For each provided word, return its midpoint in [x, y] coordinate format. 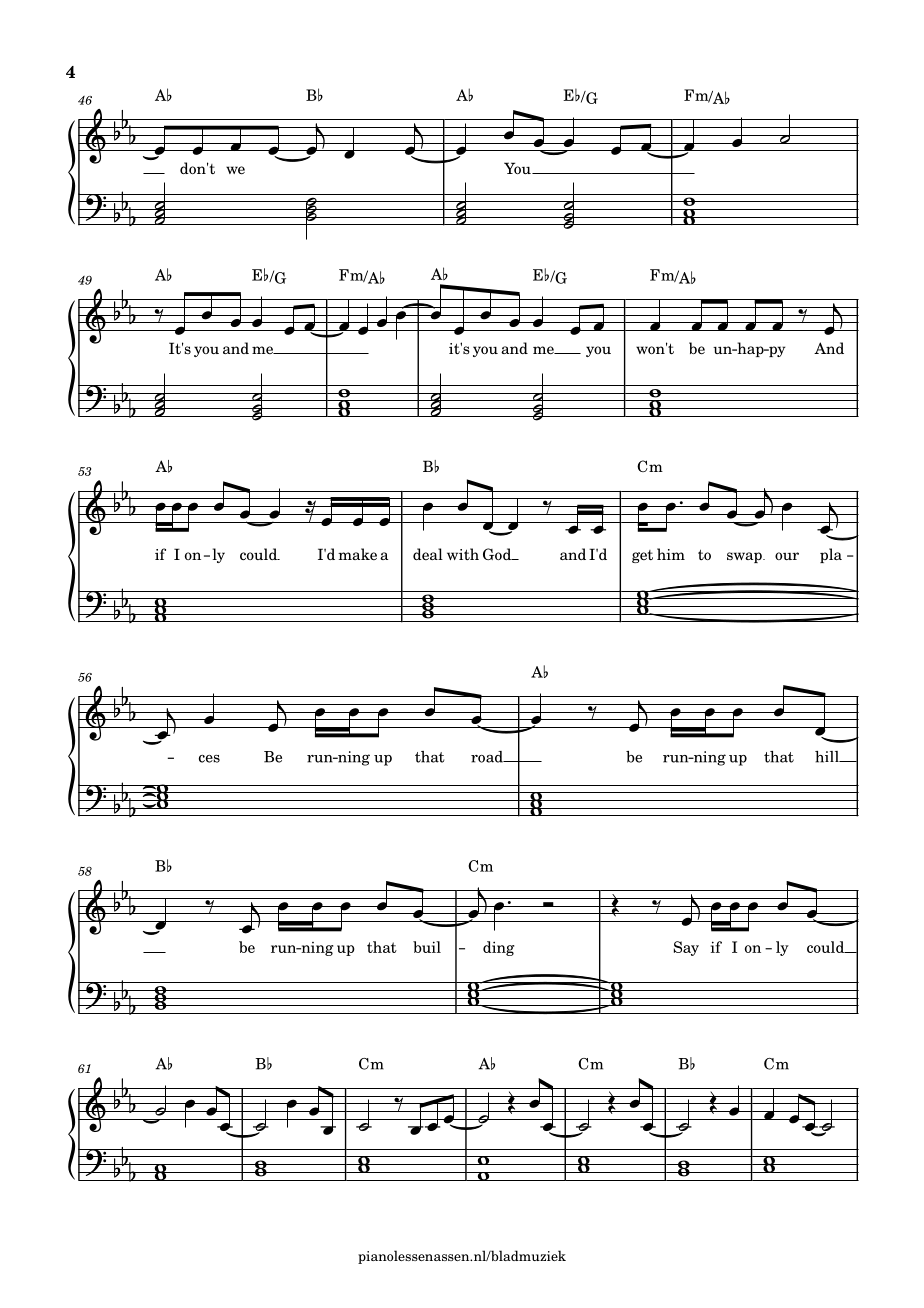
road [488, 757]
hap [750, 349]
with [463, 554]
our [787, 556]
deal [428, 554]
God [498, 554]
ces [209, 759]
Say [686, 948]
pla [831, 555]
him [671, 554]
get [642, 556]
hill [828, 757]
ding [498, 948]
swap [745, 557]
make [357, 554]
